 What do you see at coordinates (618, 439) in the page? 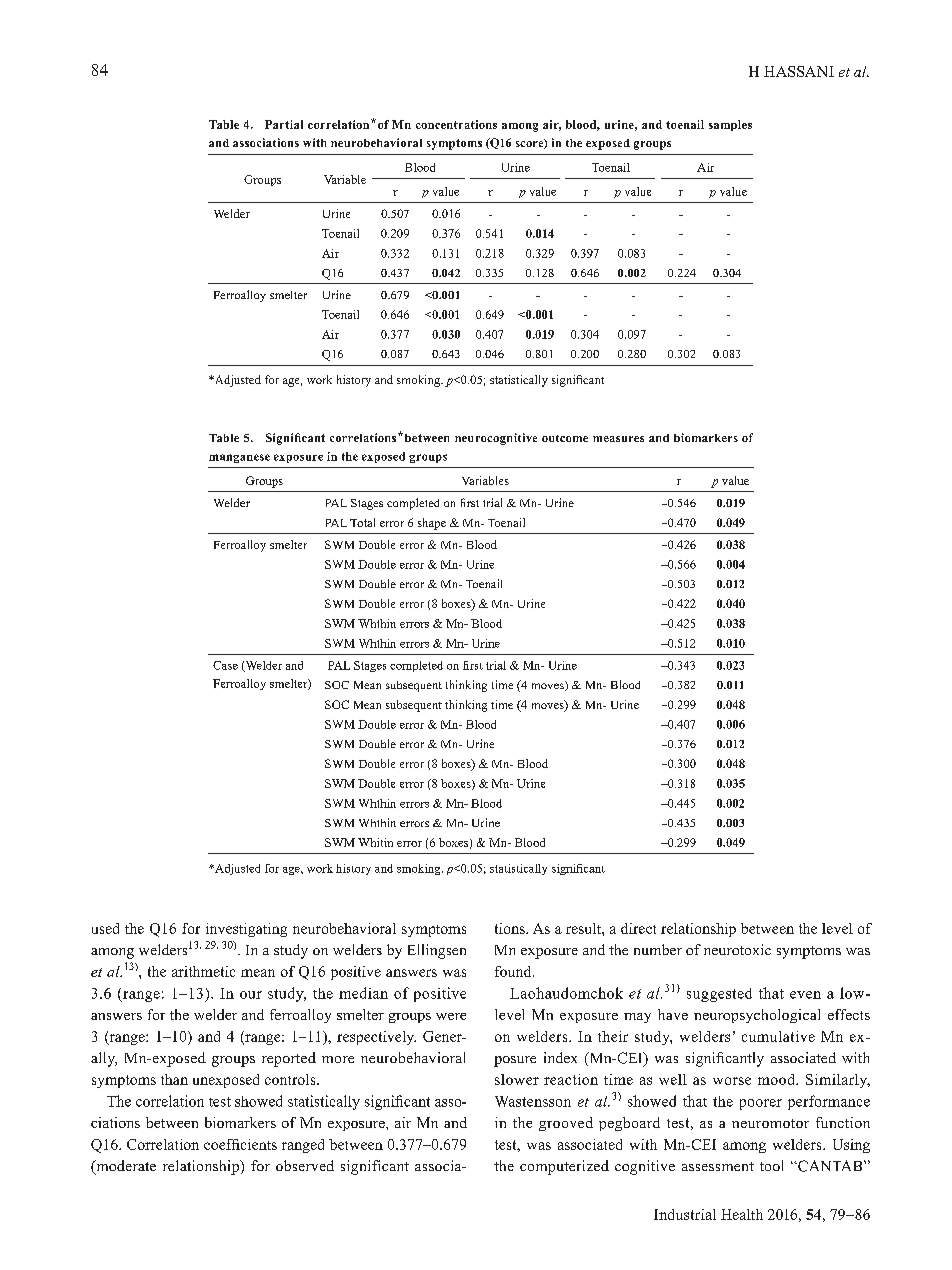
I see `measures` at bounding box center [618, 439].
